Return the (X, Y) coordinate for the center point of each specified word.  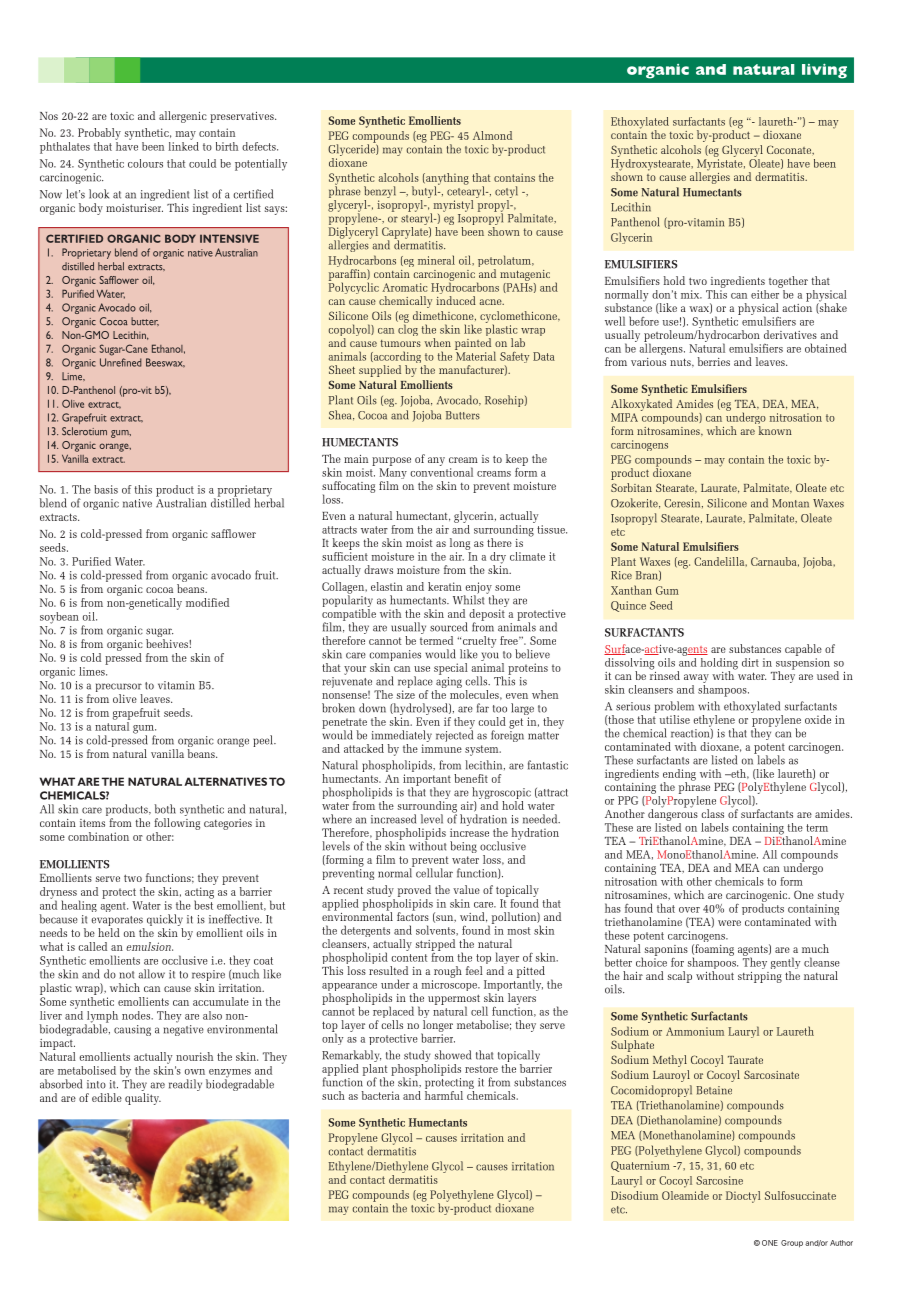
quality (143, 1099)
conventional (441, 471)
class (712, 813)
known (775, 430)
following (177, 824)
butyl (425, 192)
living (824, 71)
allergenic (183, 117)
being (463, 847)
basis (106, 489)
